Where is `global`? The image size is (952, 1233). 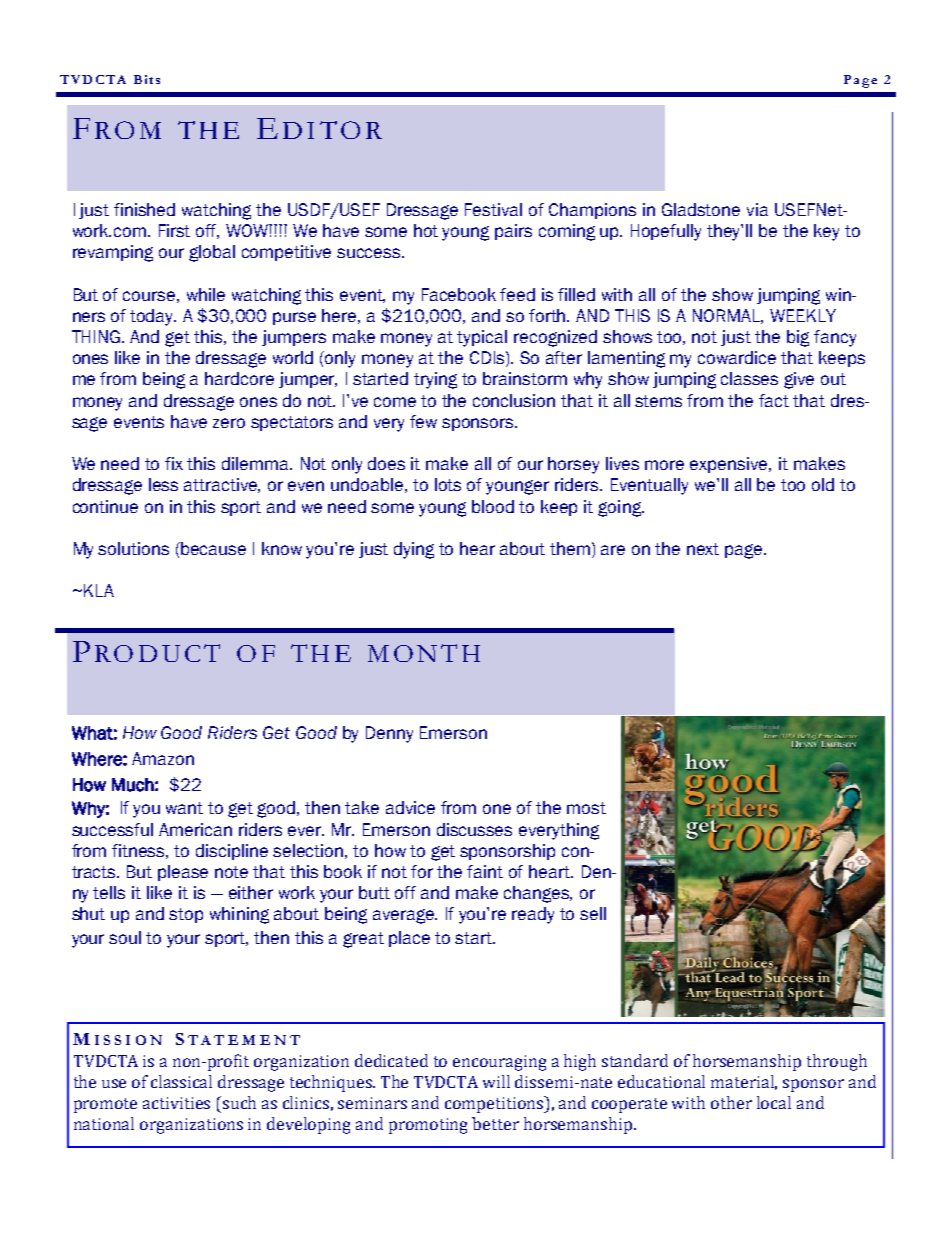 global is located at coordinates (212, 253).
